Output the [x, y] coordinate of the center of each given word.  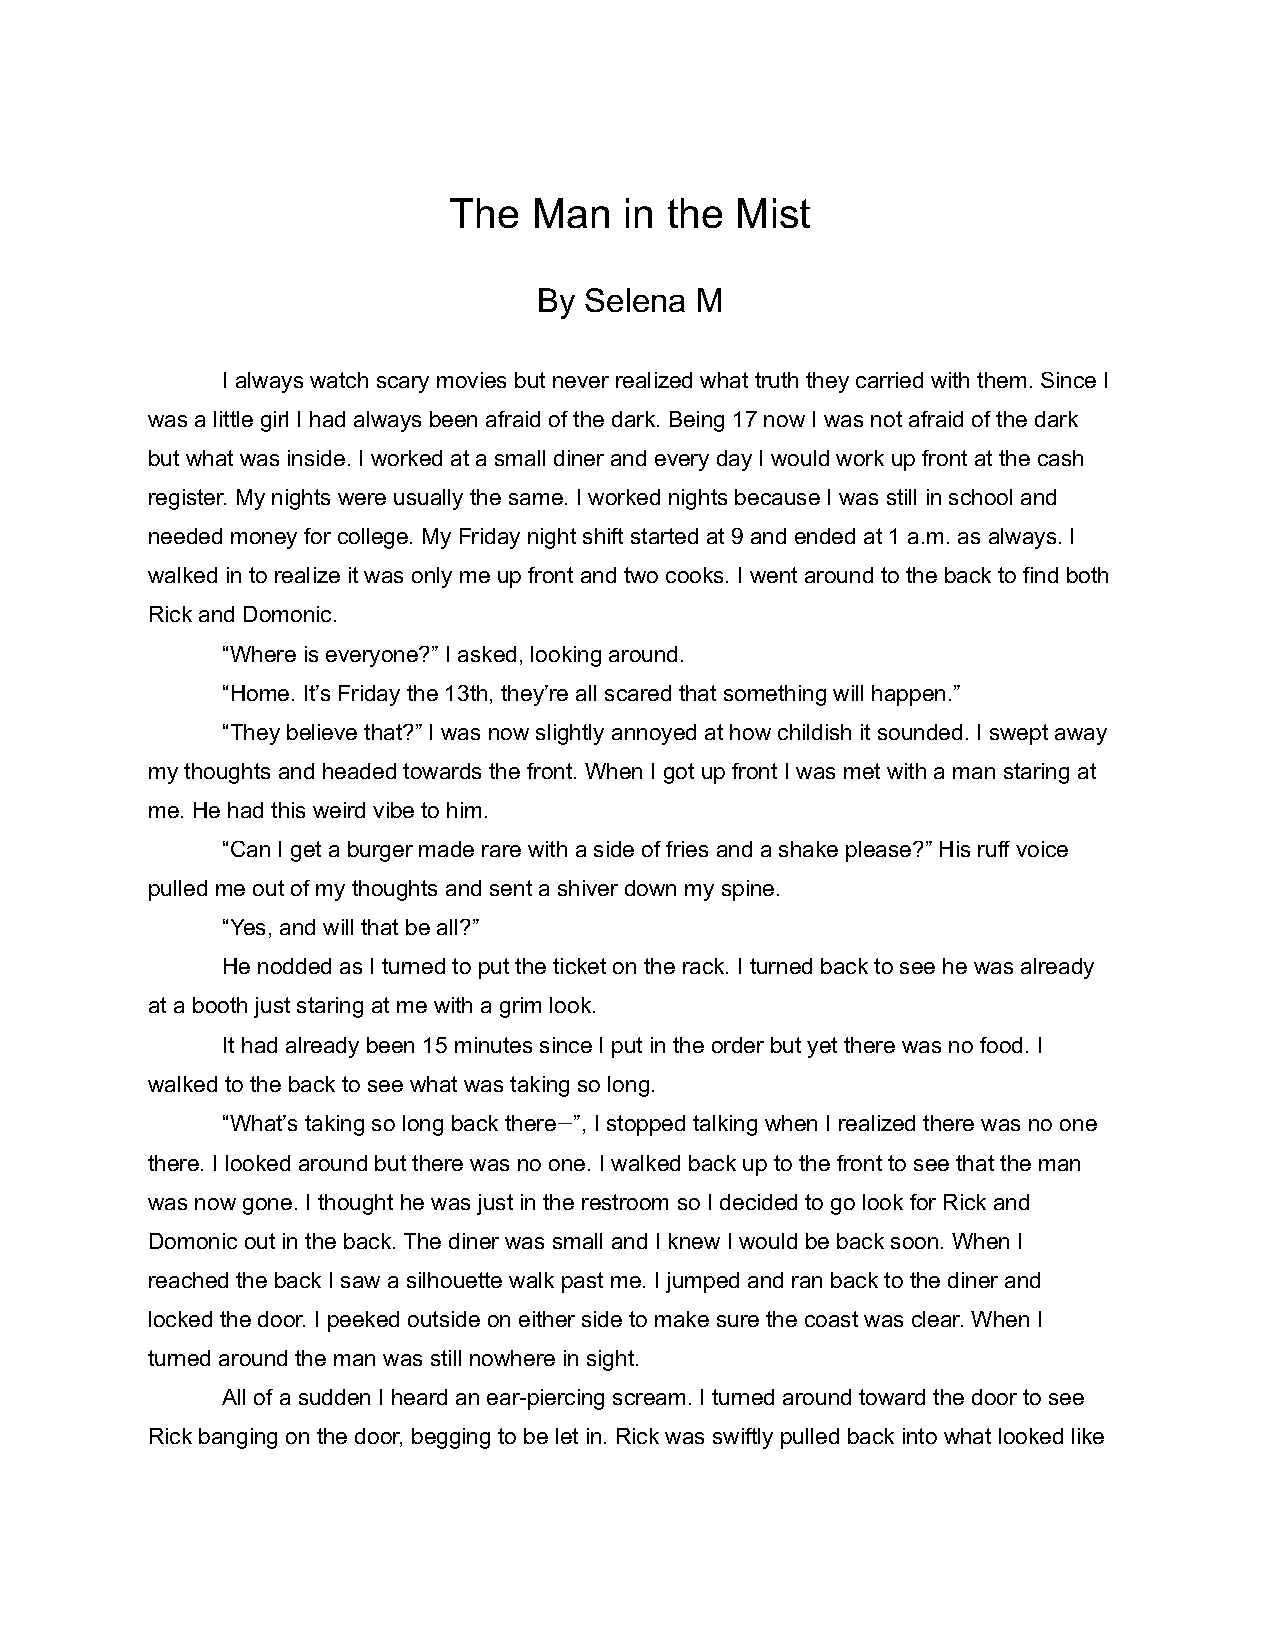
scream [649, 1399]
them [1001, 380]
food [1001, 1045]
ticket [579, 966]
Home [260, 693]
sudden [334, 1397]
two [641, 575]
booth [220, 1005]
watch [339, 380]
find [1040, 575]
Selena [635, 300]
